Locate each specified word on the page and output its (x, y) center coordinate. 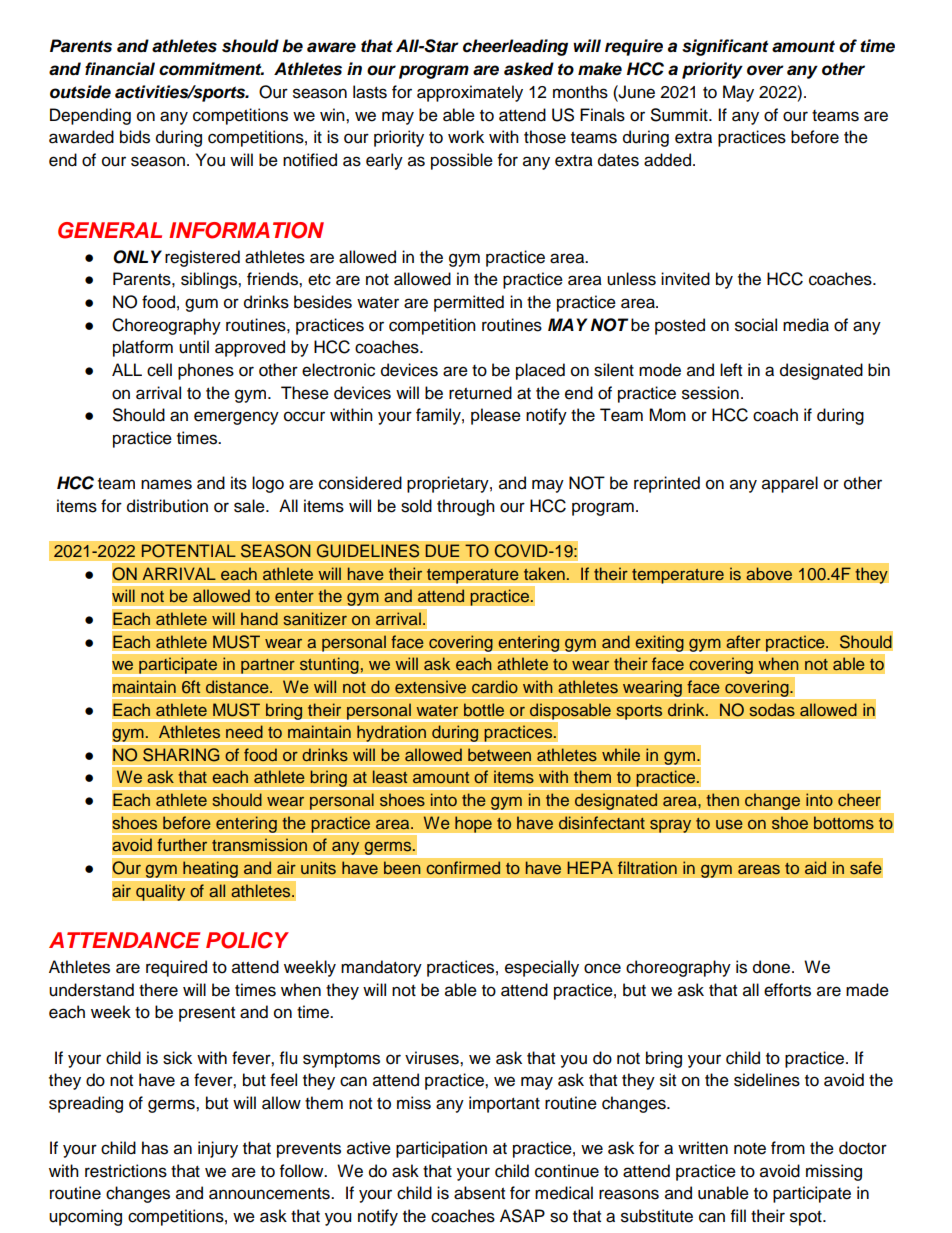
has (155, 1148)
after (743, 641)
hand (259, 619)
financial (120, 69)
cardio (495, 687)
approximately (470, 93)
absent (479, 1193)
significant (725, 47)
